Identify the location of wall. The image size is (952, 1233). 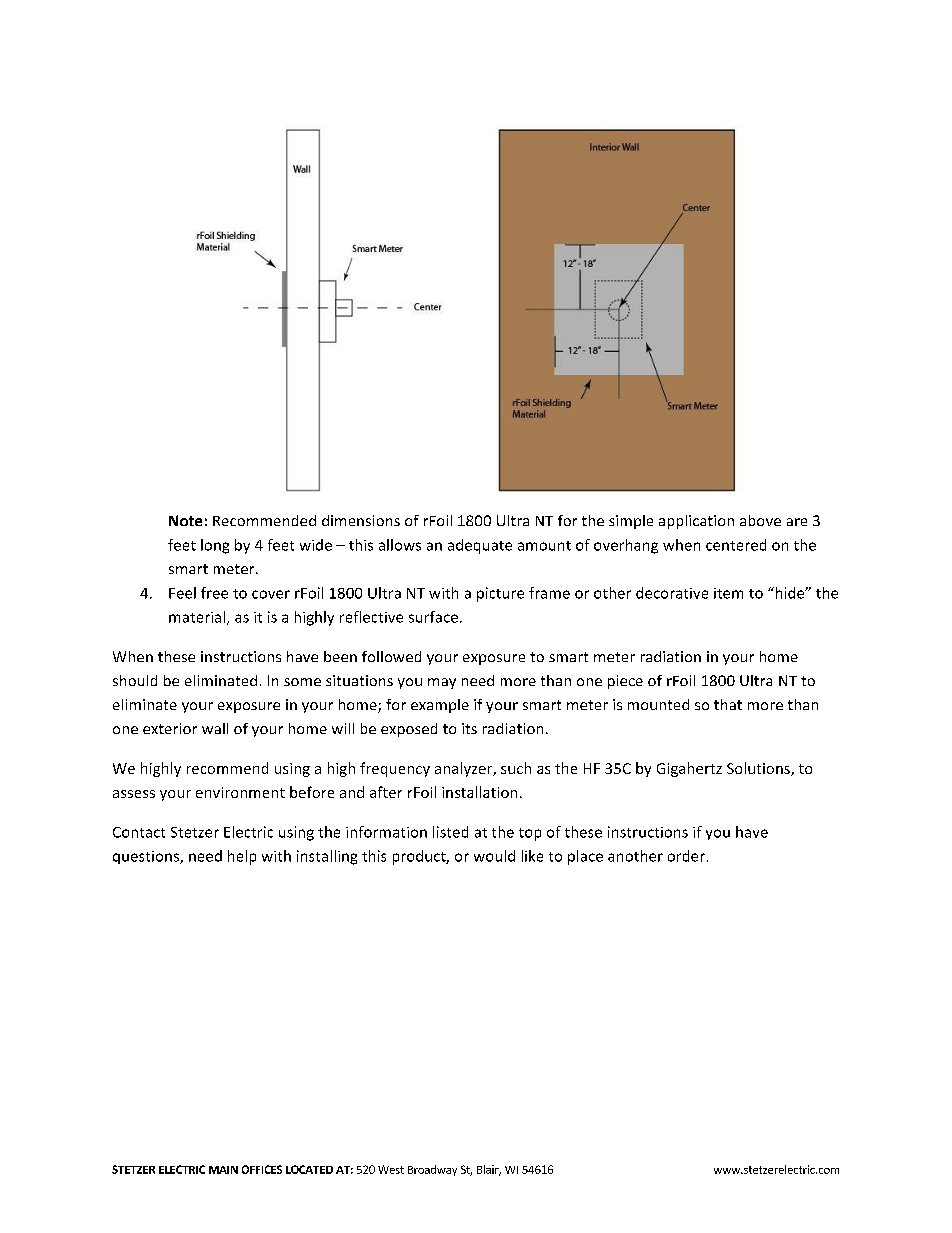
(215, 728).
